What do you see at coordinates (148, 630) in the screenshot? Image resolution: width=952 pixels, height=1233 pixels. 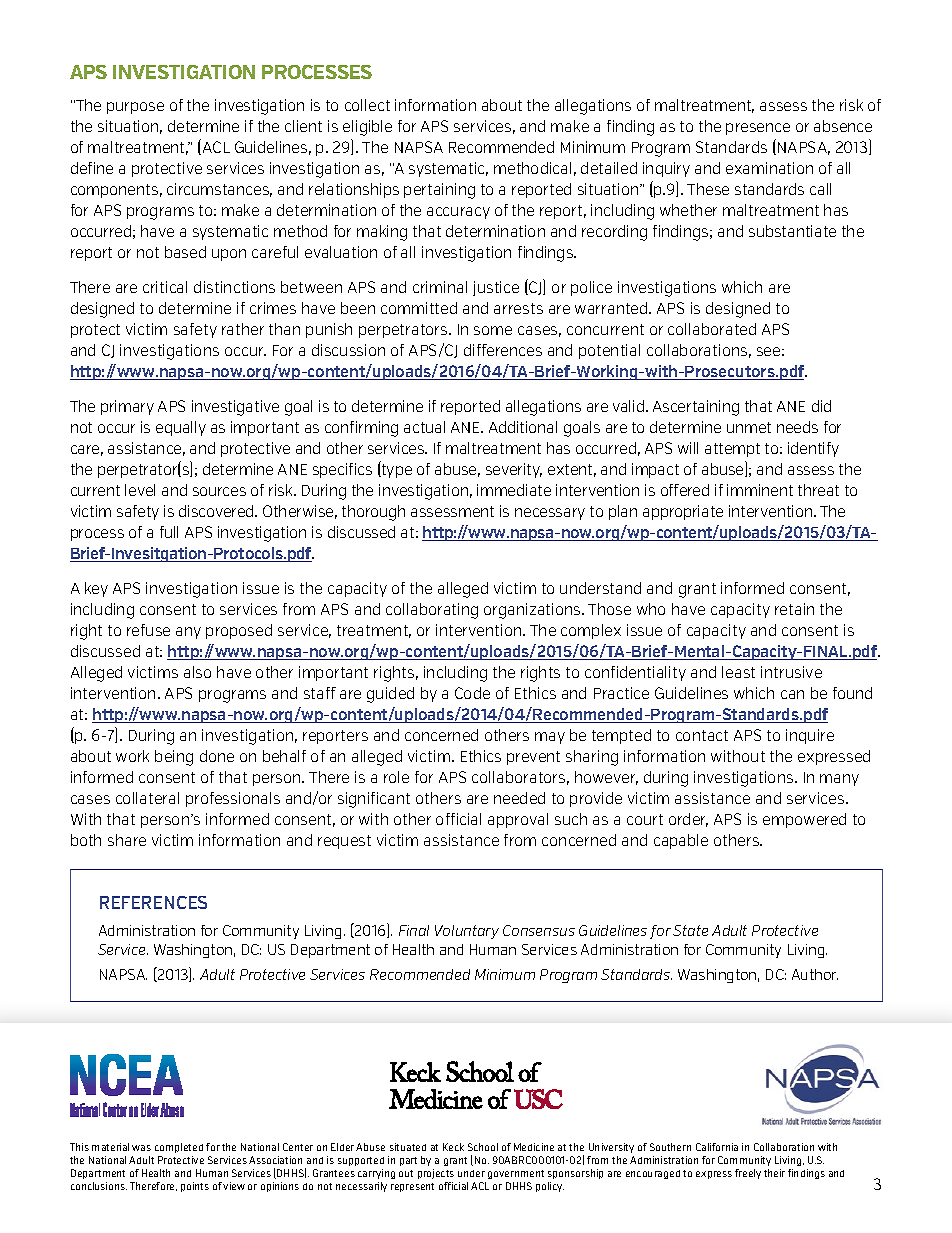 I see `refuse` at bounding box center [148, 630].
